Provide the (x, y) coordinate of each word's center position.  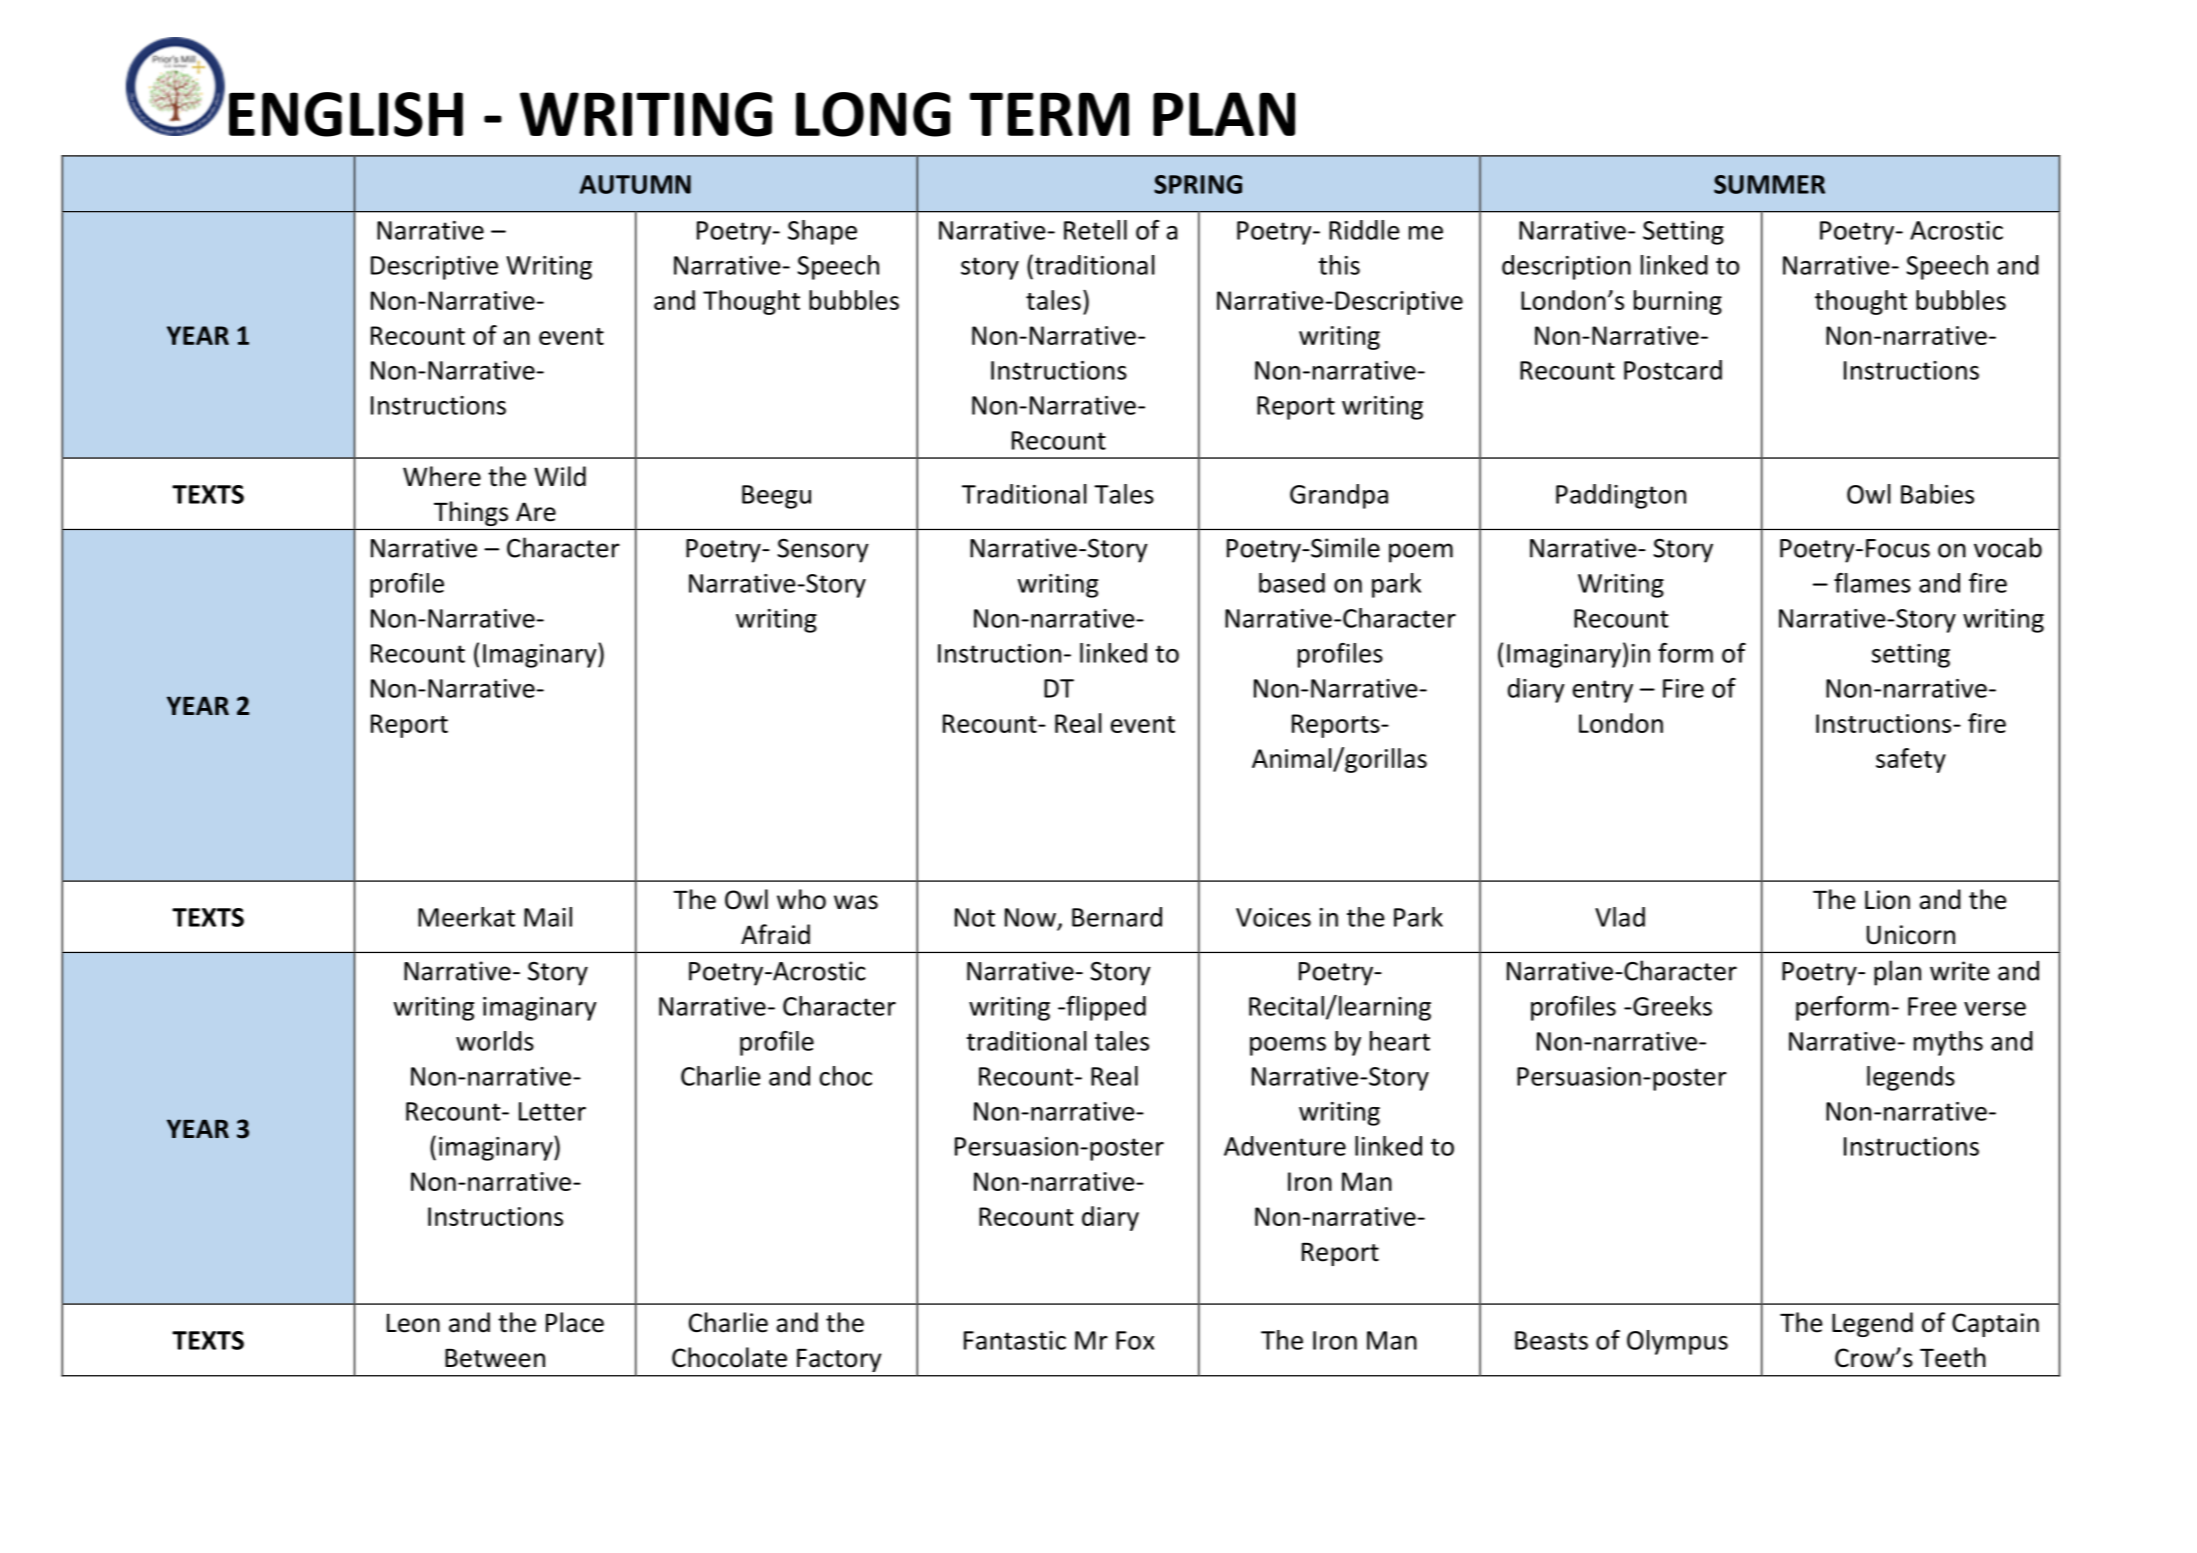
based (1292, 583)
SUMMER (1769, 184)
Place (575, 1322)
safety (1911, 760)
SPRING (1198, 184)
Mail (548, 917)
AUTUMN (635, 184)
